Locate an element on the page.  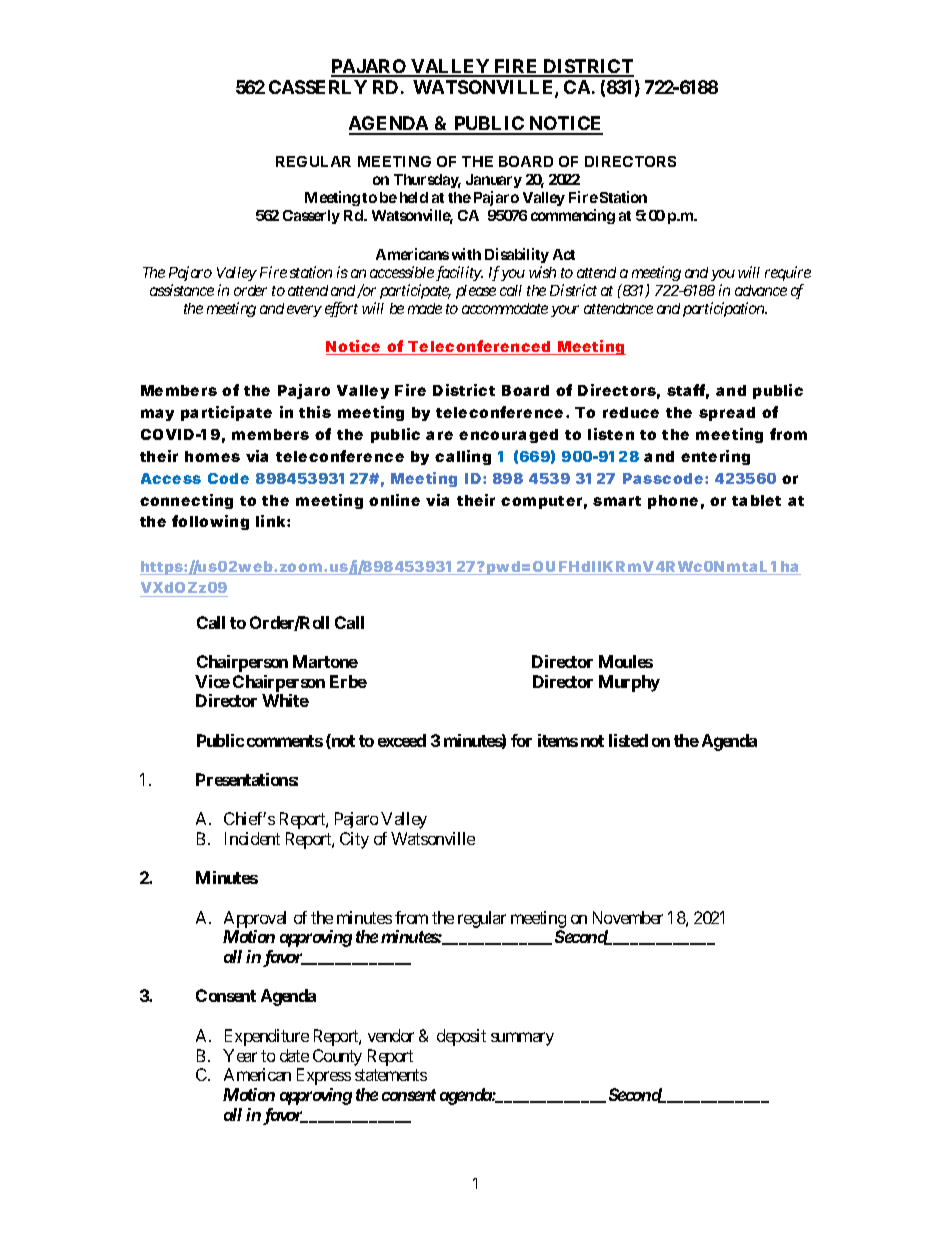
require is located at coordinates (788, 273).
